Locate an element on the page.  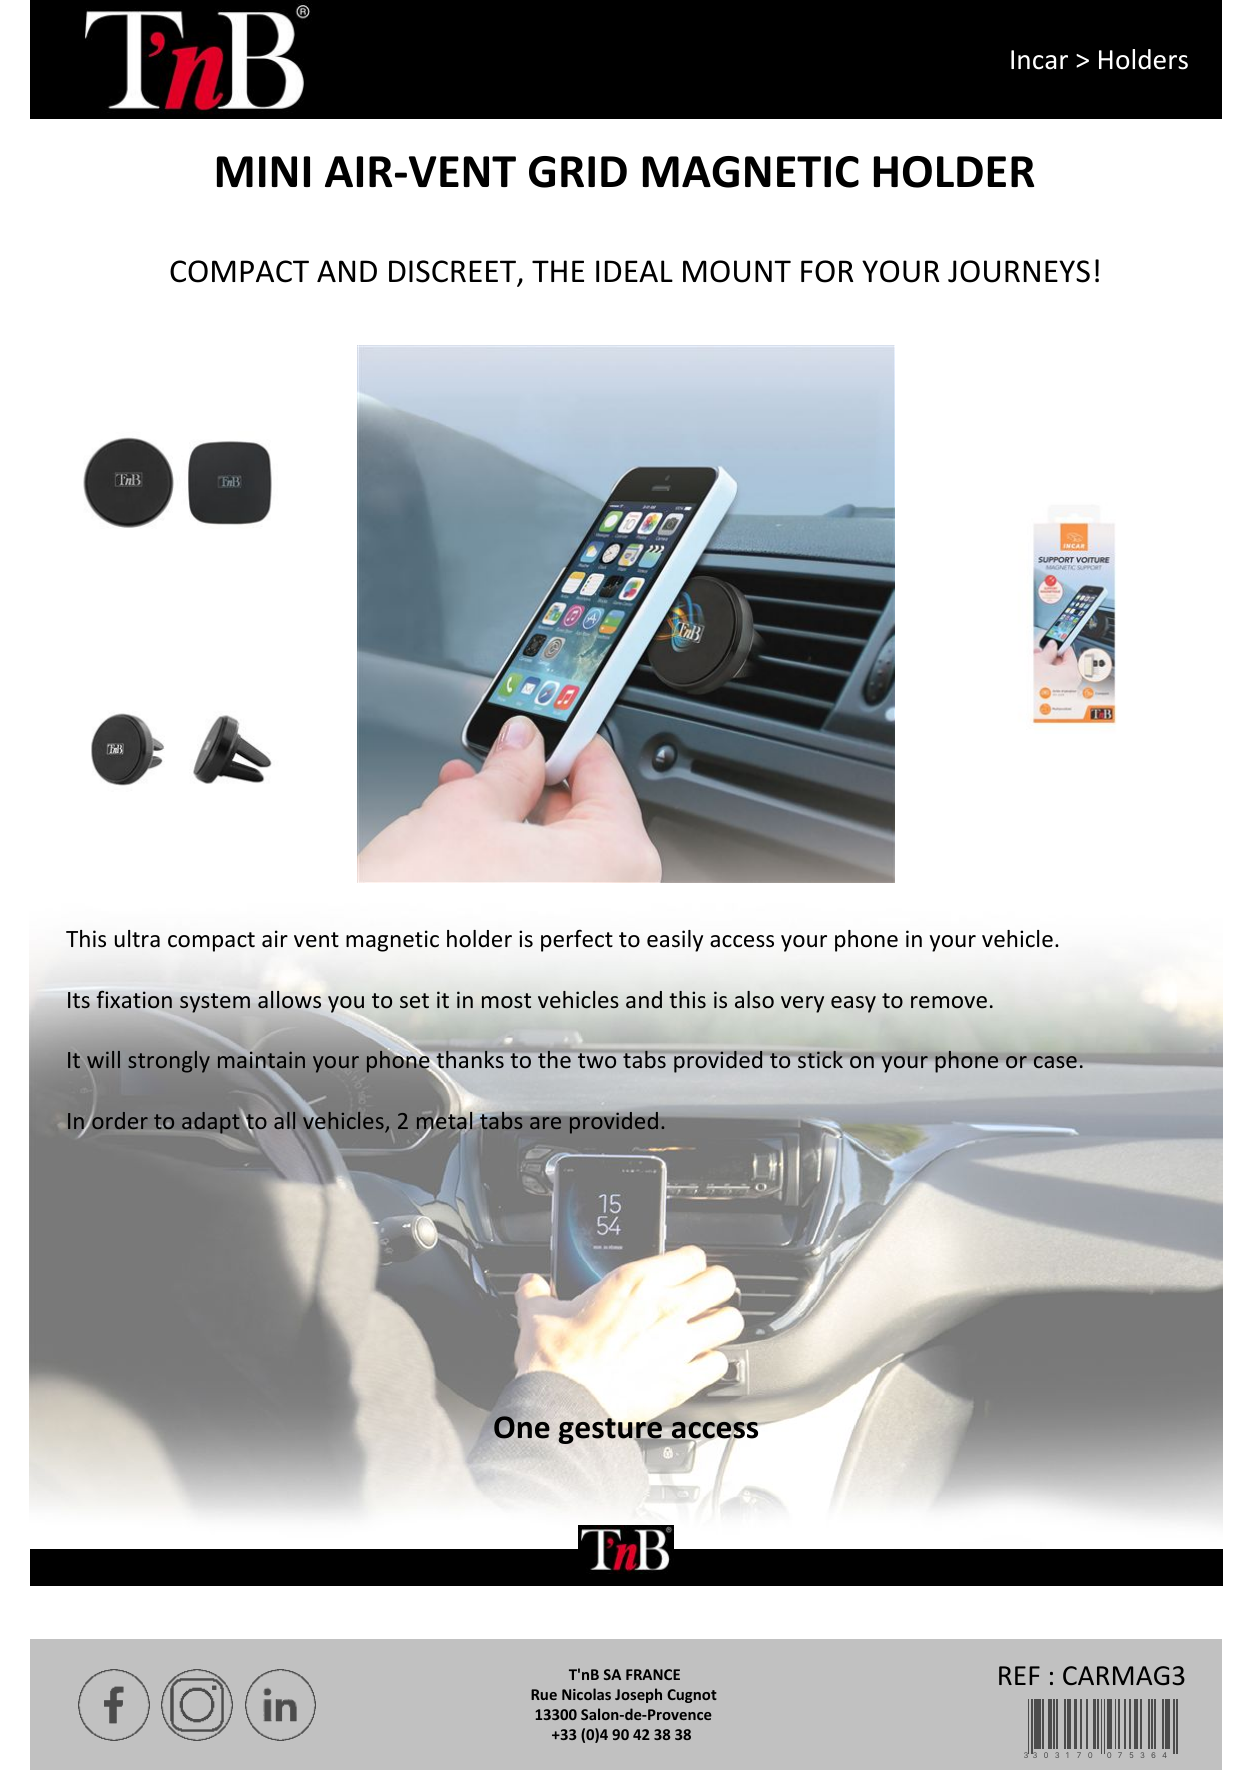
remove is located at coordinates (949, 1002).
